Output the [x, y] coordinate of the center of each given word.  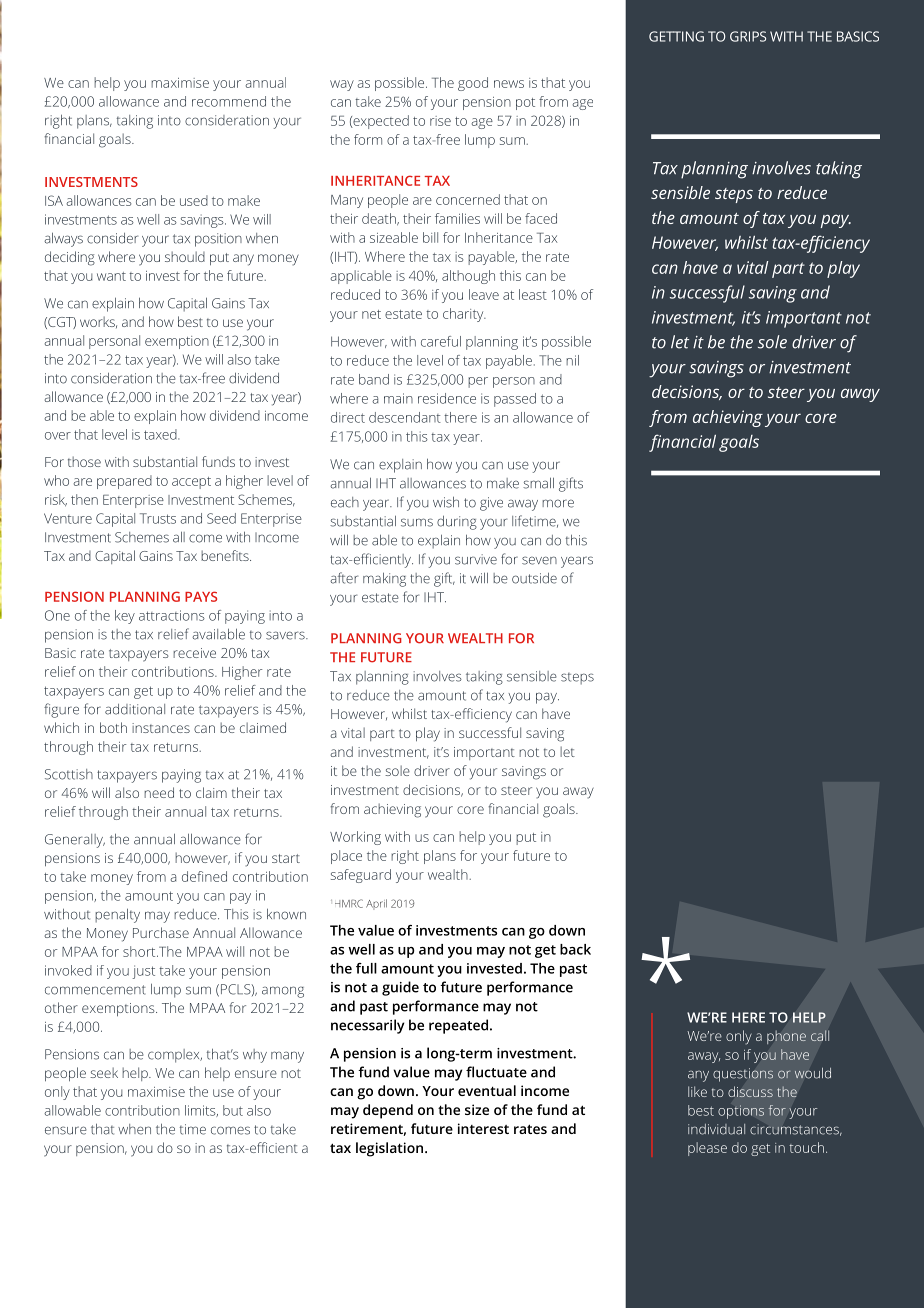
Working [355, 838]
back [575, 949]
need [159, 792]
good [473, 84]
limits [201, 1111]
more [558, 503]
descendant [405, 417]
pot [525, 104]
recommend [229, 101]
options [741, 1112]
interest [483, 1128]
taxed [161, 434]
